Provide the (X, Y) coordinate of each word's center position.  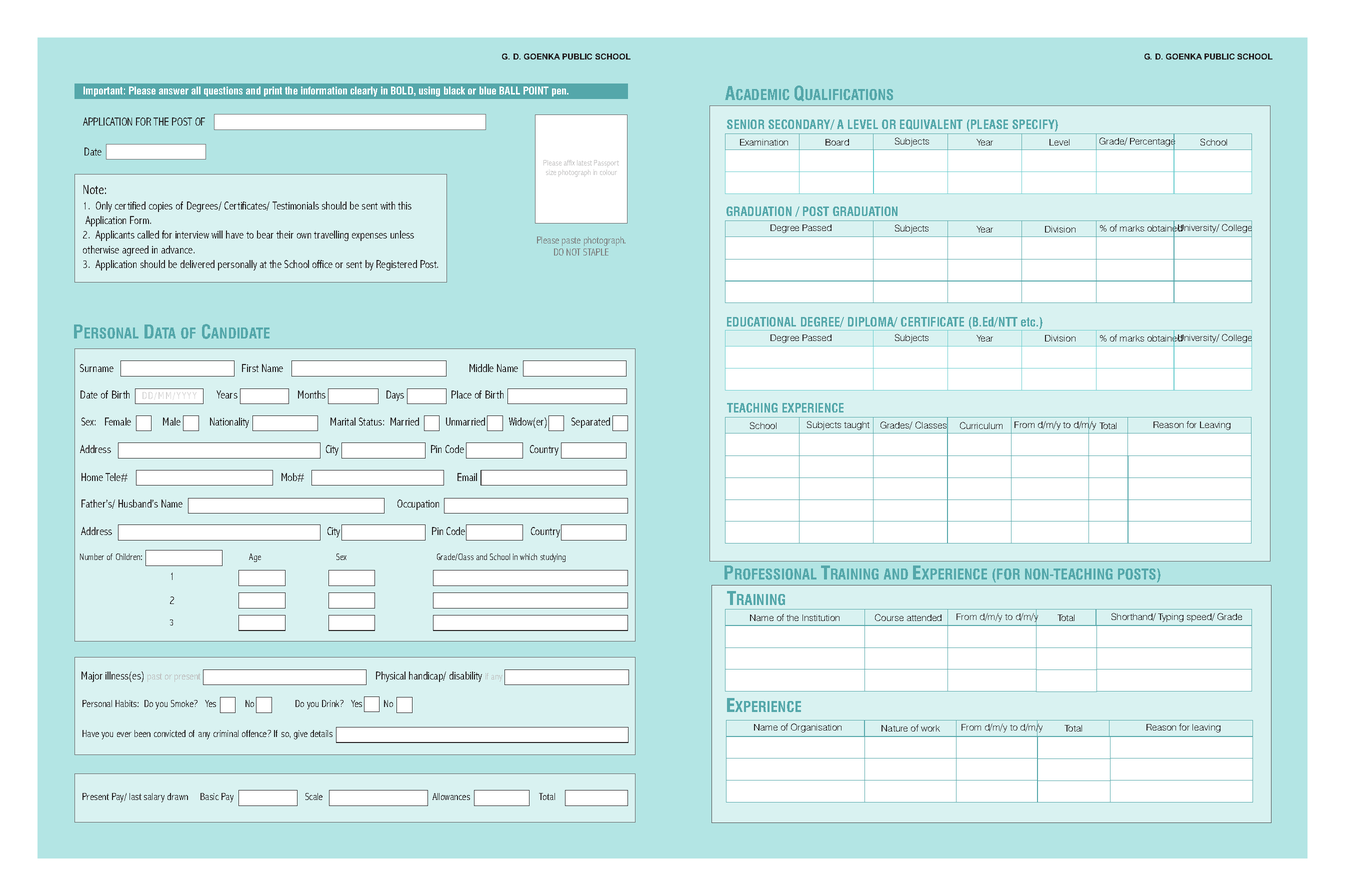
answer (174, 91)
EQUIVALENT (931, 124)
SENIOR (745, 124)
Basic (209, 796)
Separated (590, 422)
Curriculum (981, 425)
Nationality (229, 422)
